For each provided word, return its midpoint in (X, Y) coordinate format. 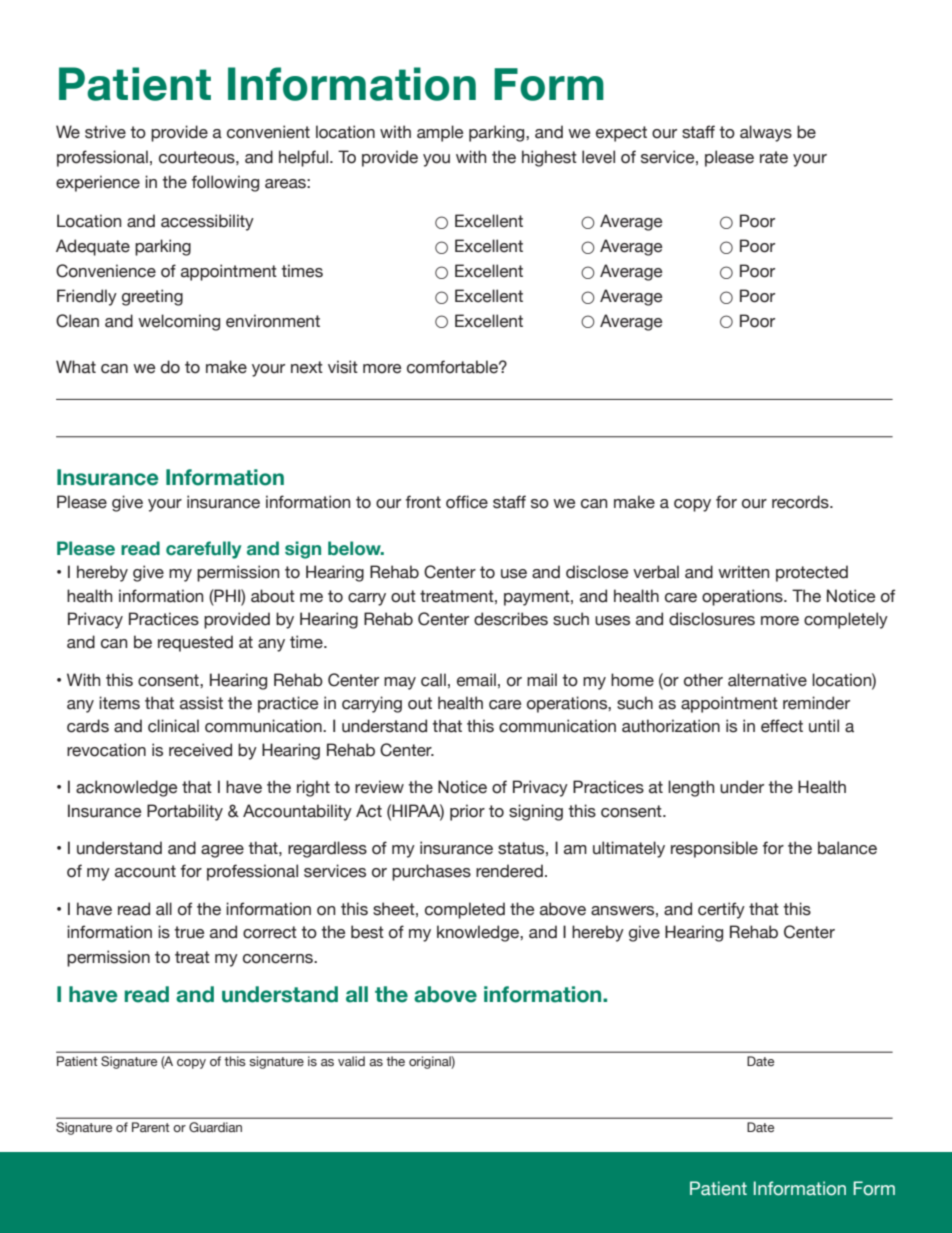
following (225, 183)
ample (440, 133)
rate (774, 157)
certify (721, 910)
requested (195, 643)
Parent (151, 1127)
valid (351, 1061)
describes (511, 619)
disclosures (712, 619)
